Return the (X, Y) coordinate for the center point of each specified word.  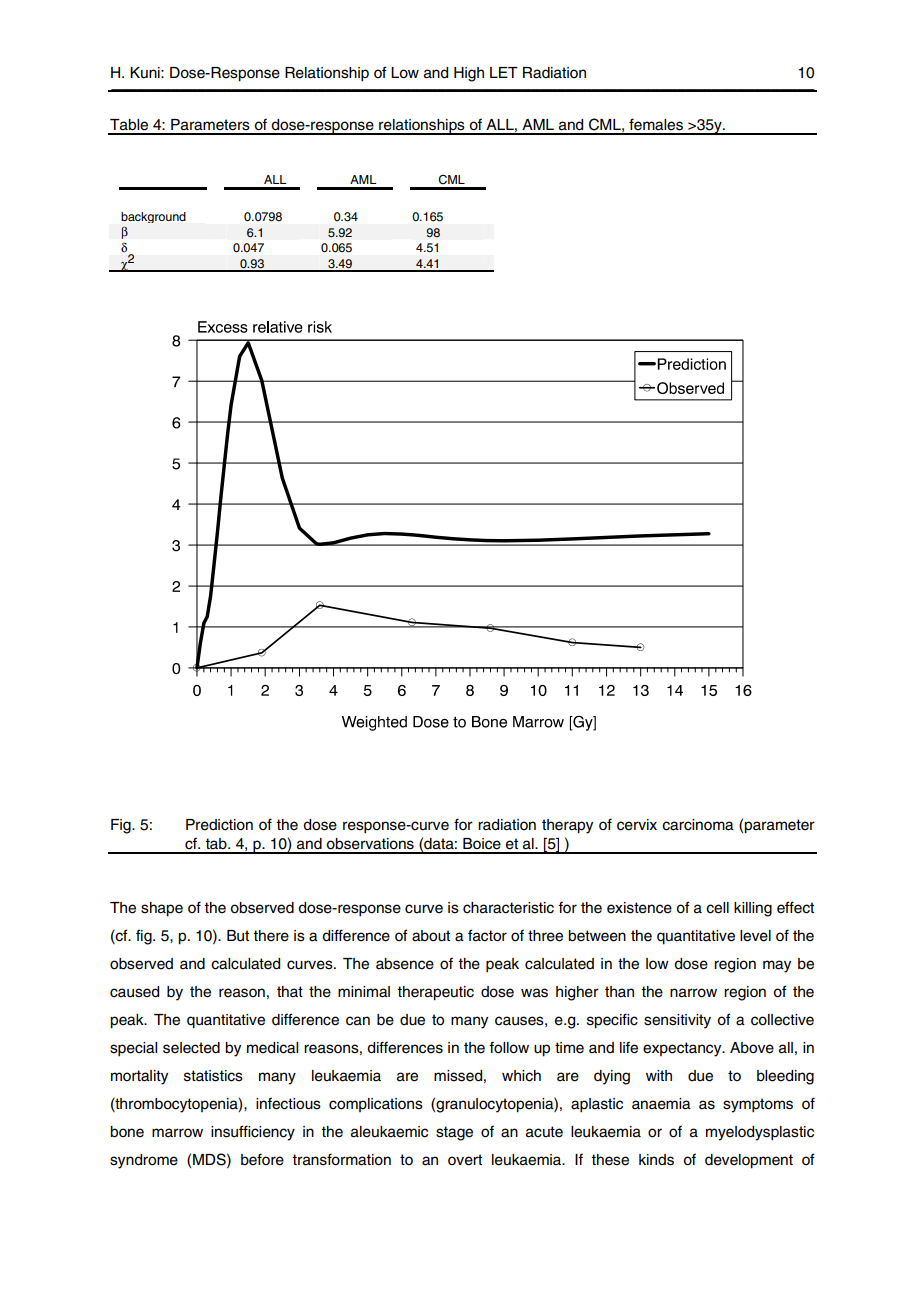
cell (717, 908)
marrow (177, 1133)
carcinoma (698, 825)
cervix (637, 825)
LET (504, 72)
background (153, 217)
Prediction (219, 825)
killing (753, 909)
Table (129, 125)
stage (454, 1133)
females (656, 124)
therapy (567, 826)
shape (162, 909)
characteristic (508, 908)
